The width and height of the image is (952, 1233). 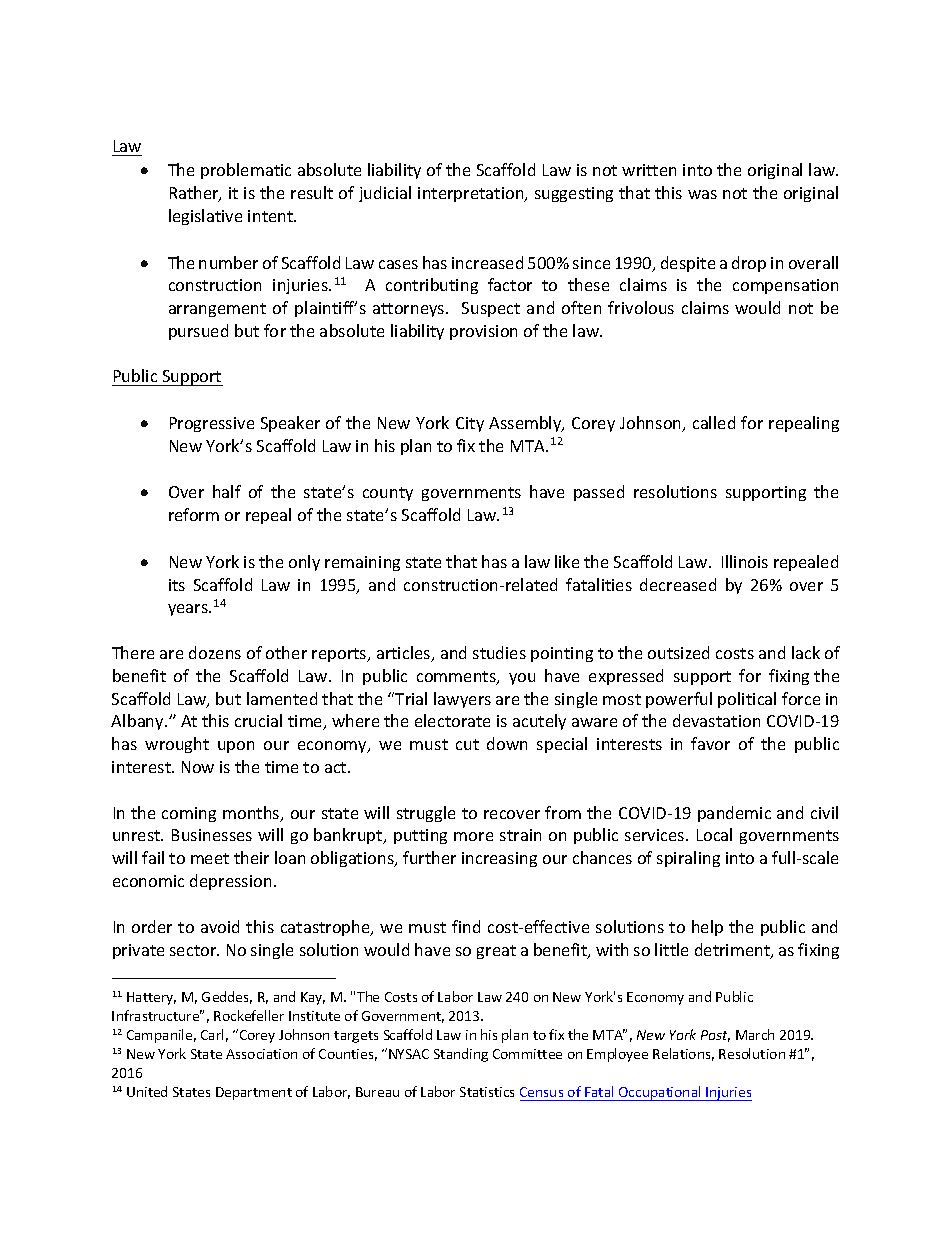 I want to click on pandemic, so click(x=734, y=814).
